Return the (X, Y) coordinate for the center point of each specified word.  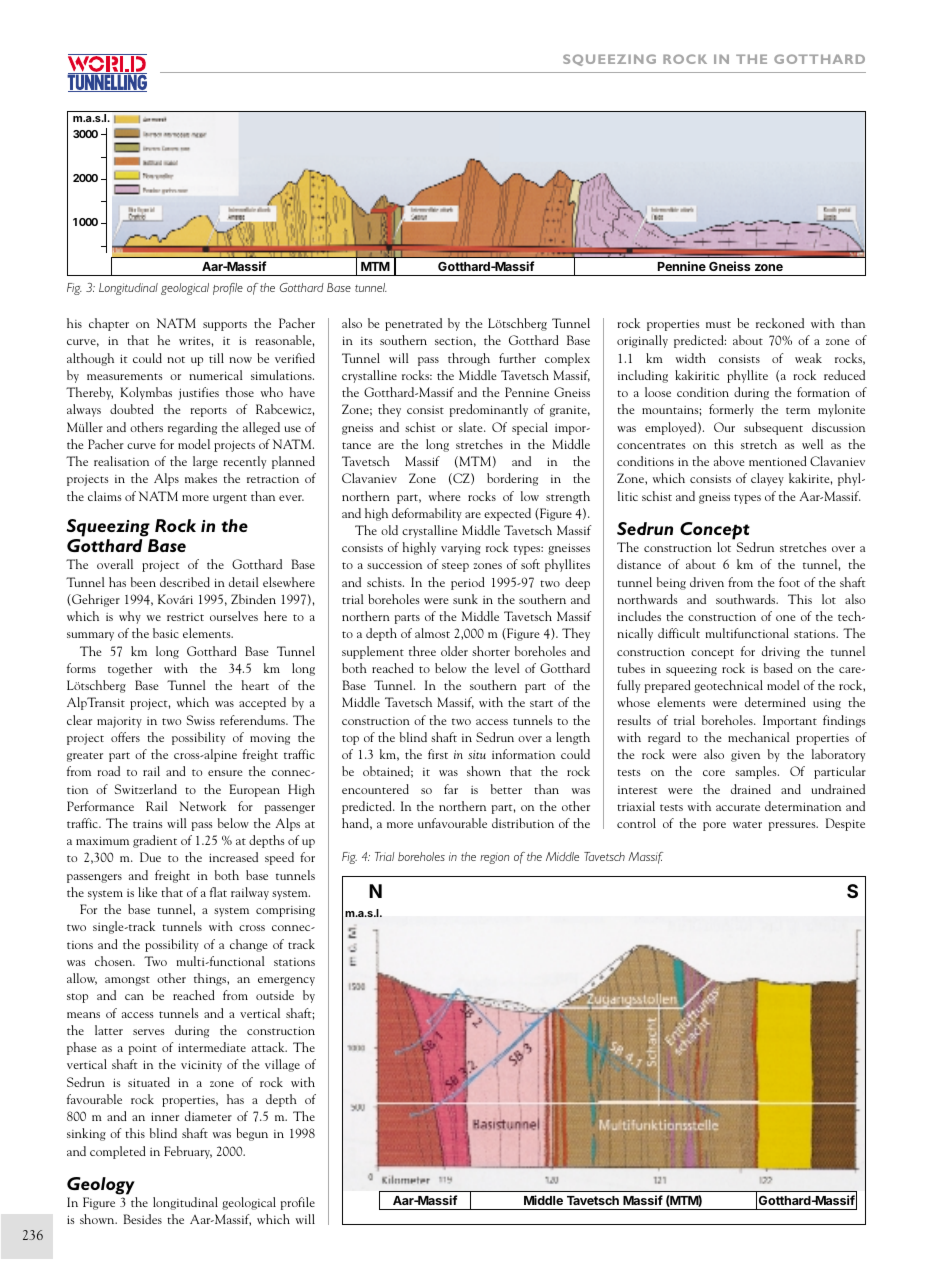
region (494, 858)
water (747, 824)
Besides (142, 1219)
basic (166, 633)
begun (252, 1134)
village (282, 1065)
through (469, 359)
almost (432, 633)
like (147, 892)
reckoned (780, 323)
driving (781, 652)
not (176, 359)
